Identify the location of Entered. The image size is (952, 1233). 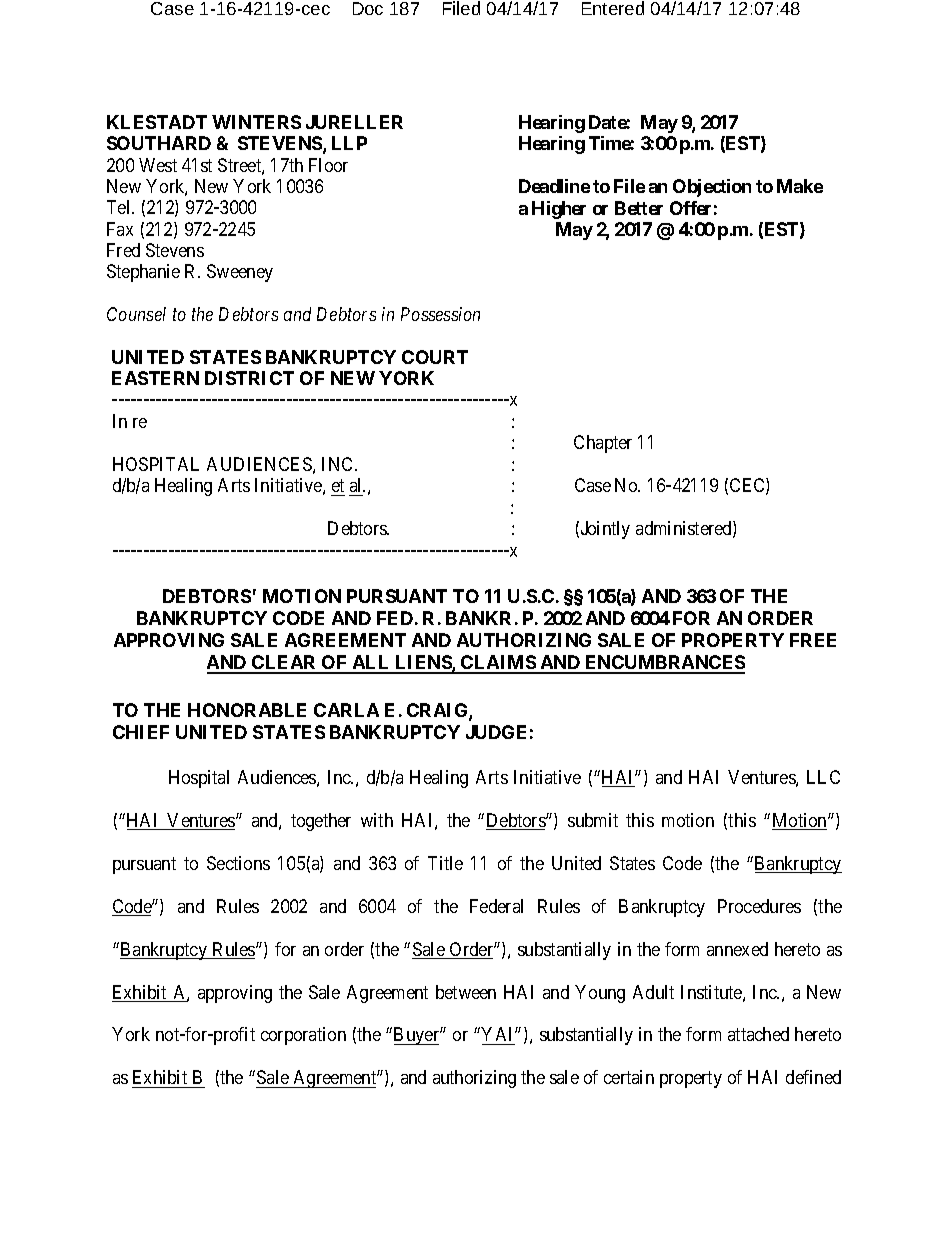
(613, 8).
